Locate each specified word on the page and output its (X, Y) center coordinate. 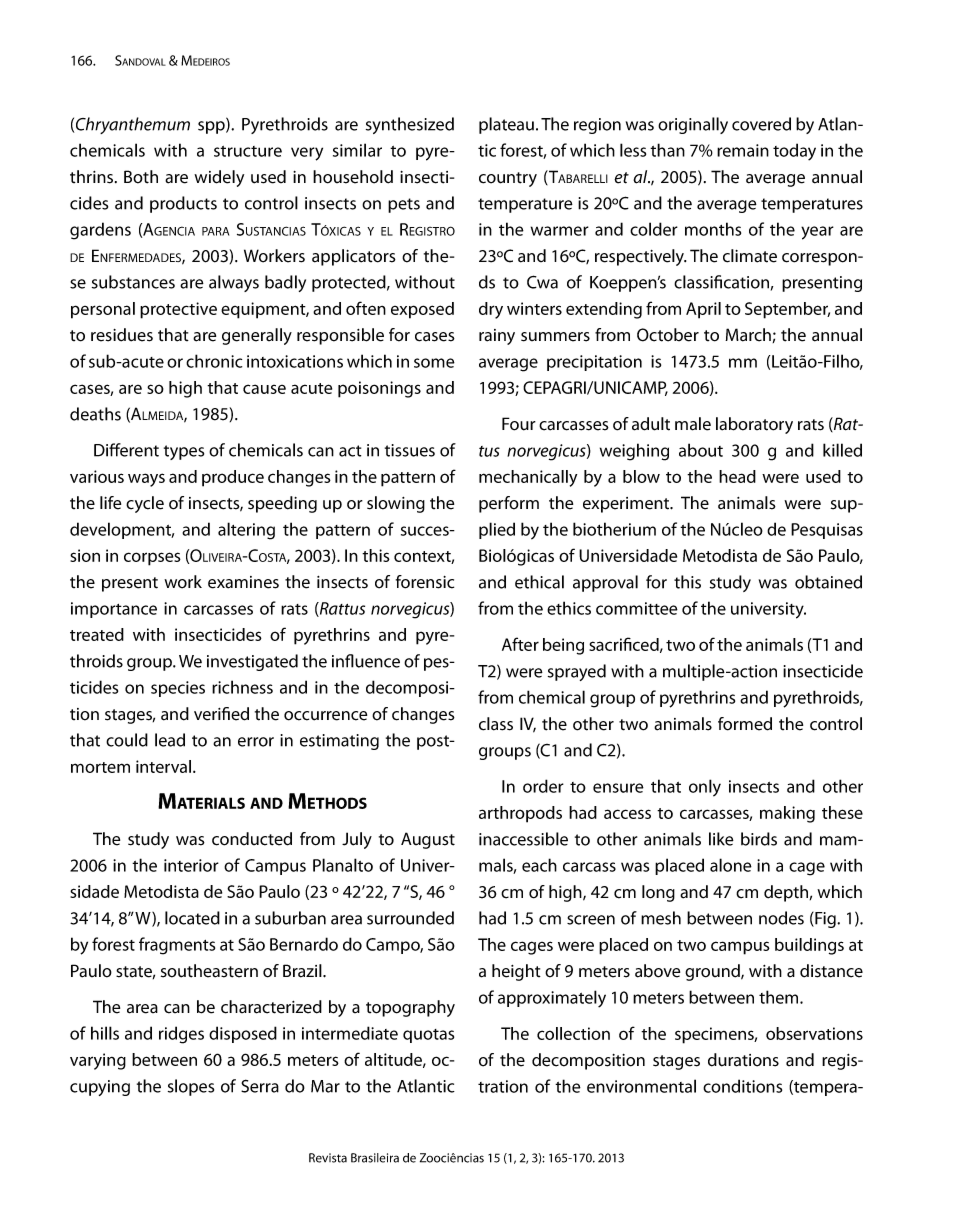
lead (170, 740)
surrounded (410, 918)
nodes (781, 918)
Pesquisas (827, 531)
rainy (497, 337)
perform (509, 504)
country (508, 179)
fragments (177, 946)
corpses (152, 559)
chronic (214, 361)
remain (743, 150)
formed (745, 724)
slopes (191, 1087)
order (543, 786)
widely (219, 178)
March (748, 335)
